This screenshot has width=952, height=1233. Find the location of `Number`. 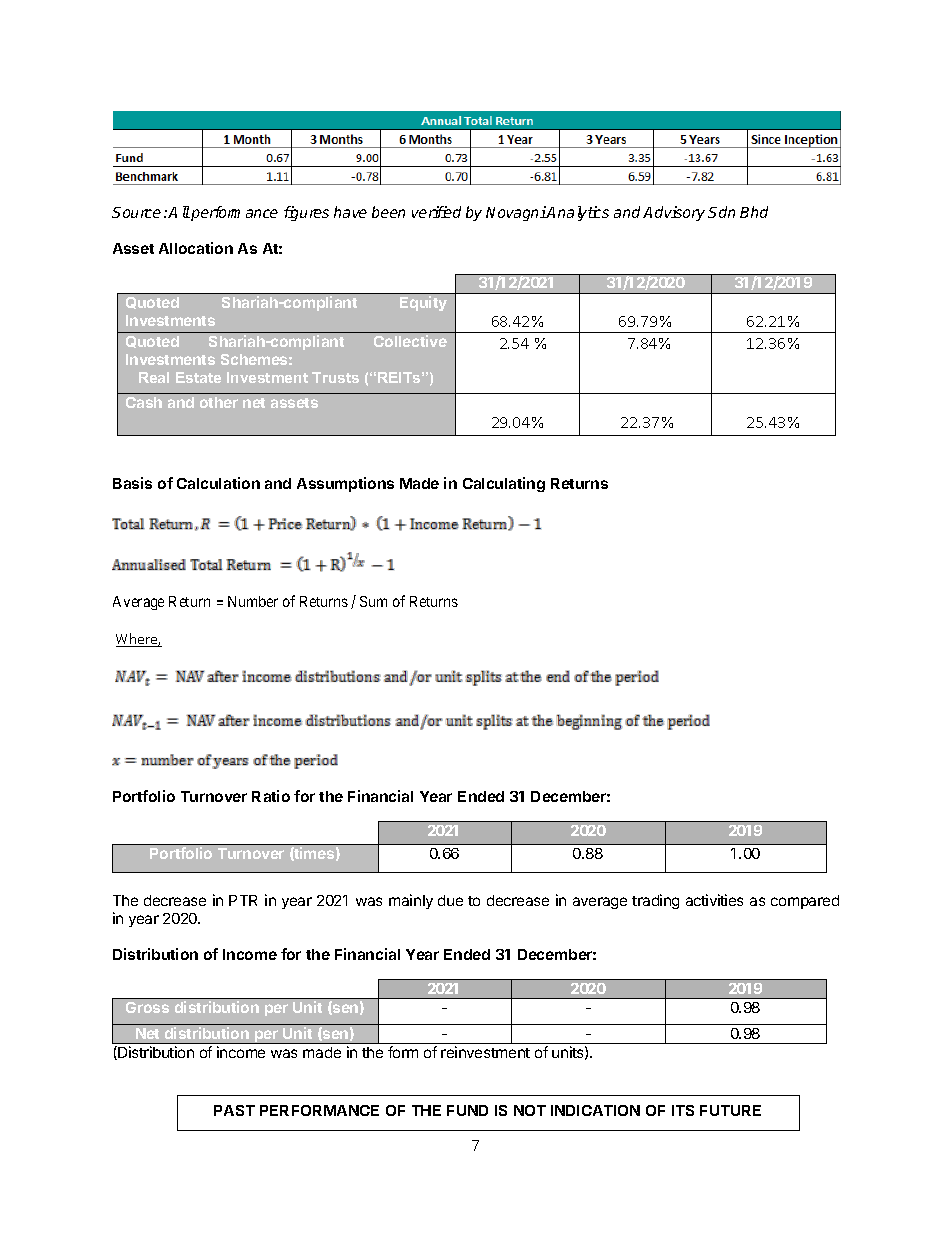

Number is located at coordinates (253, 601).
